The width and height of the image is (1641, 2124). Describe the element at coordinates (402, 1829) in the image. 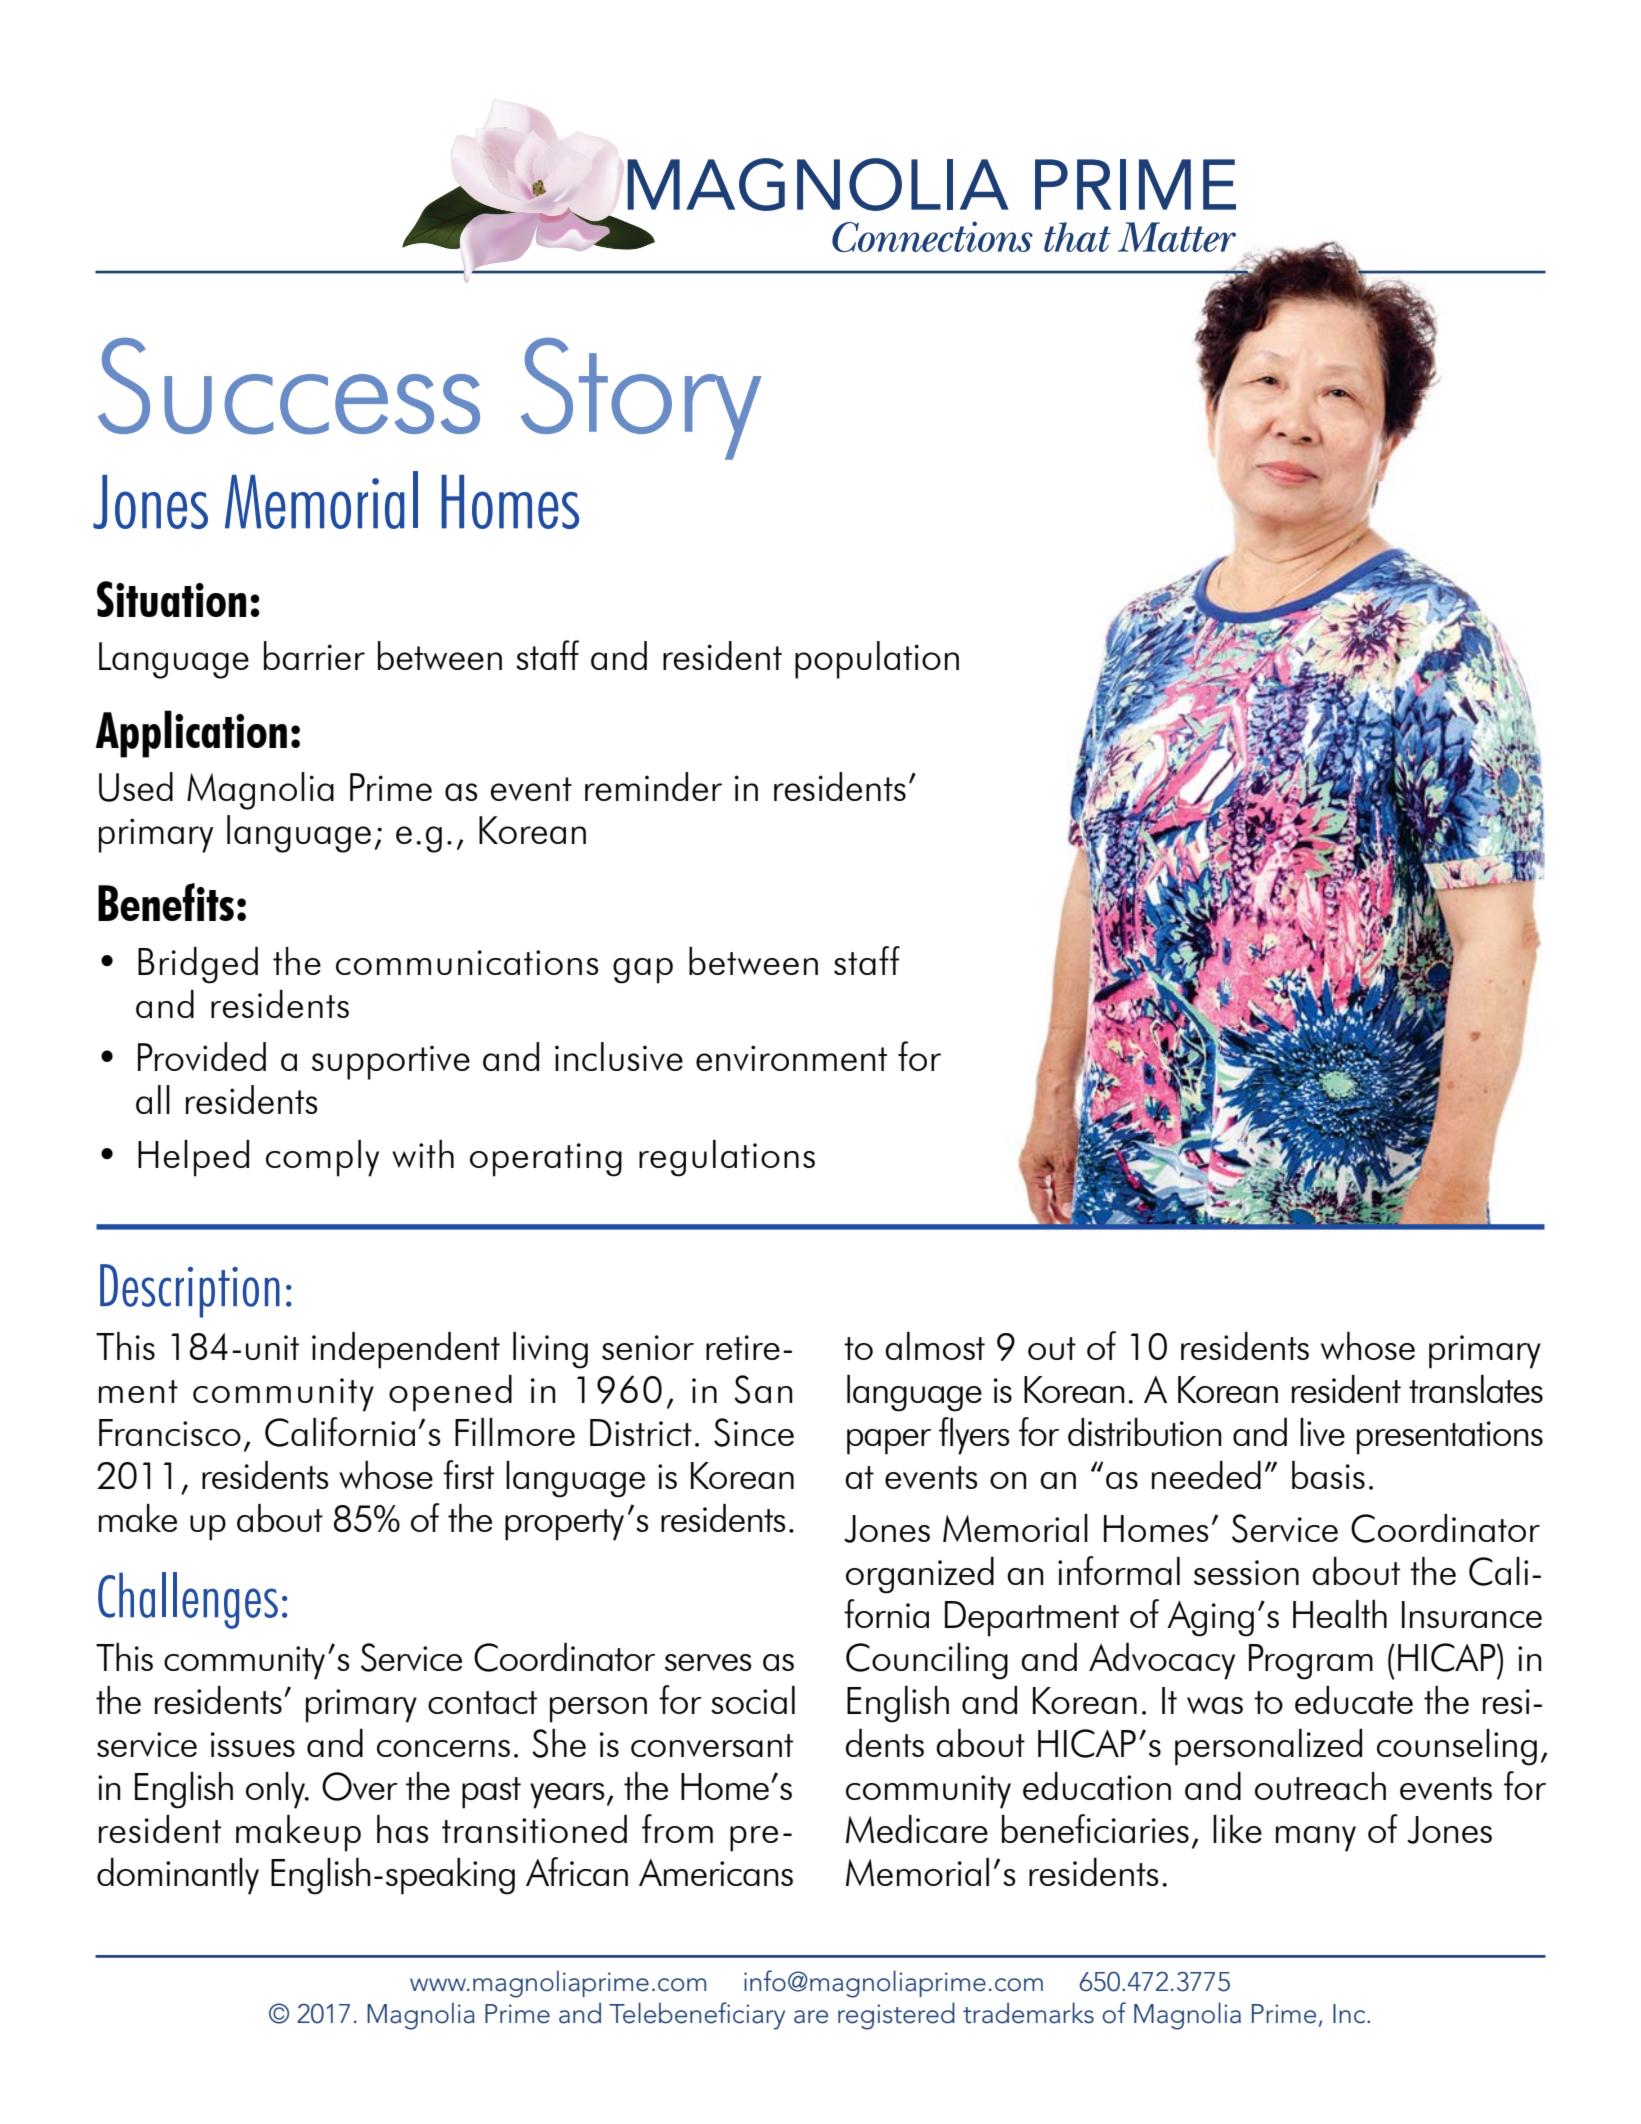

I see `has` at that location.
